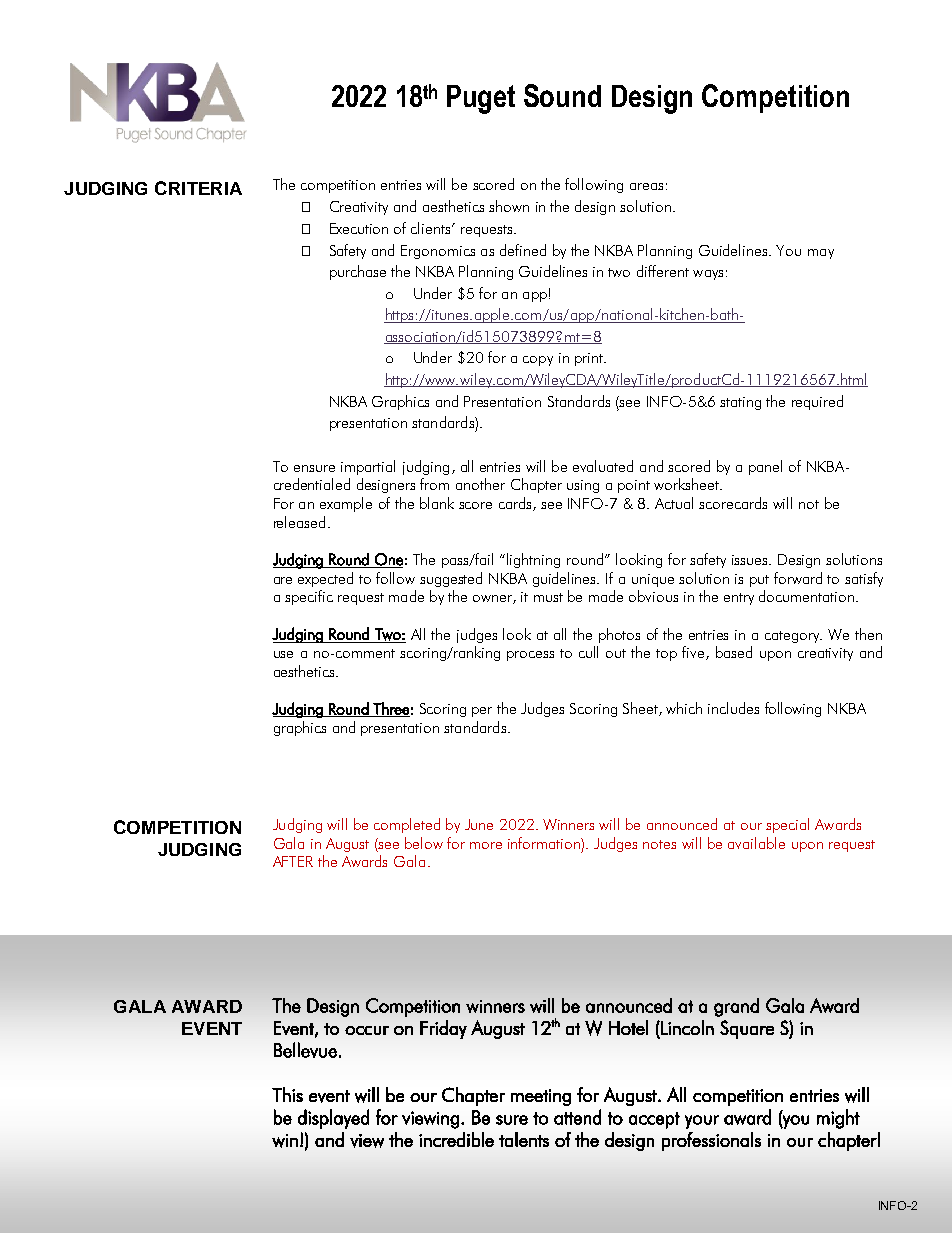 This screenshot has height=1233, width=952. Describe the element at coordinates (287, 1094) in the screenshot. I see `This` at that location.
